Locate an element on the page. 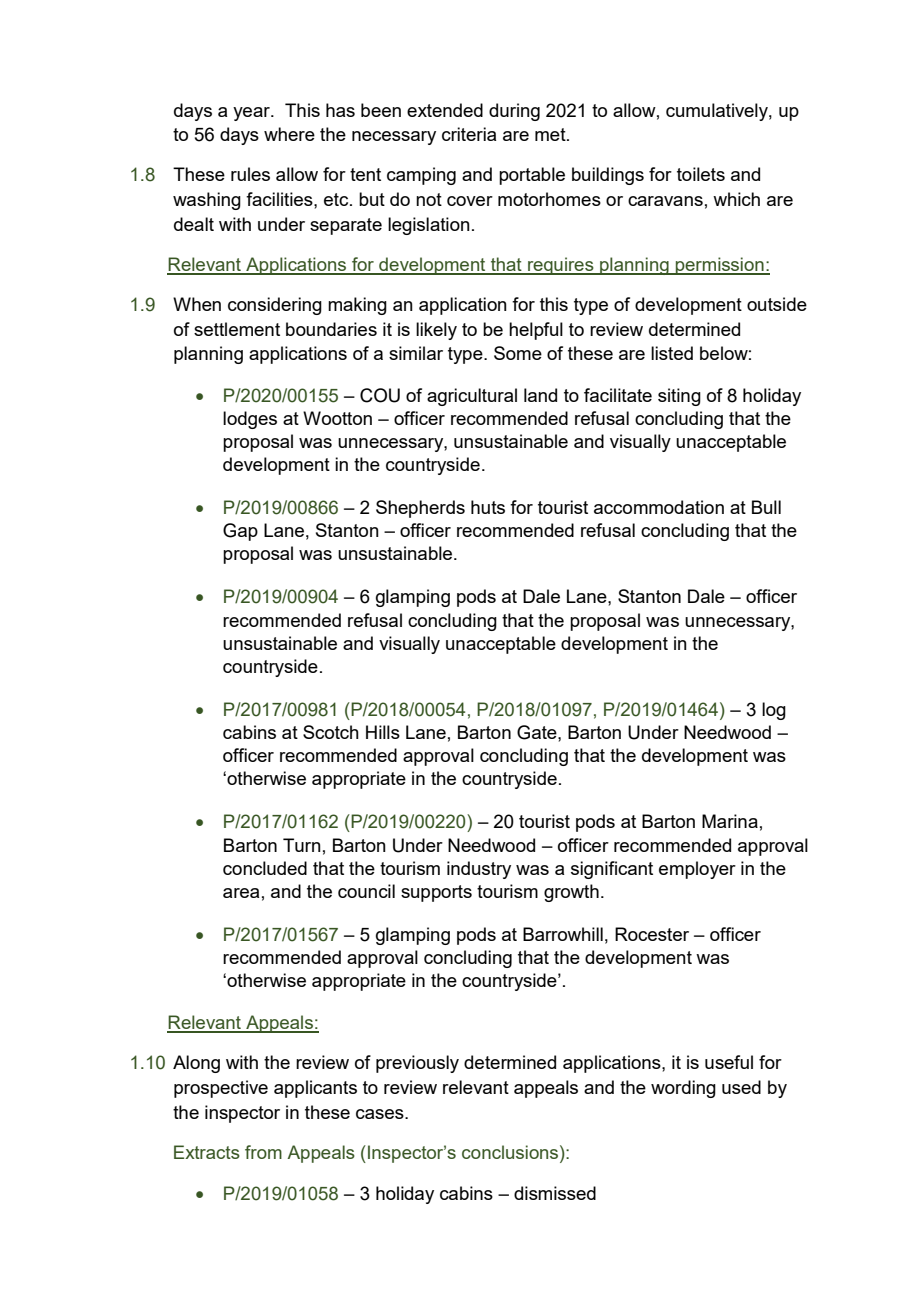  Gate is located at coordinates (538, 732).
